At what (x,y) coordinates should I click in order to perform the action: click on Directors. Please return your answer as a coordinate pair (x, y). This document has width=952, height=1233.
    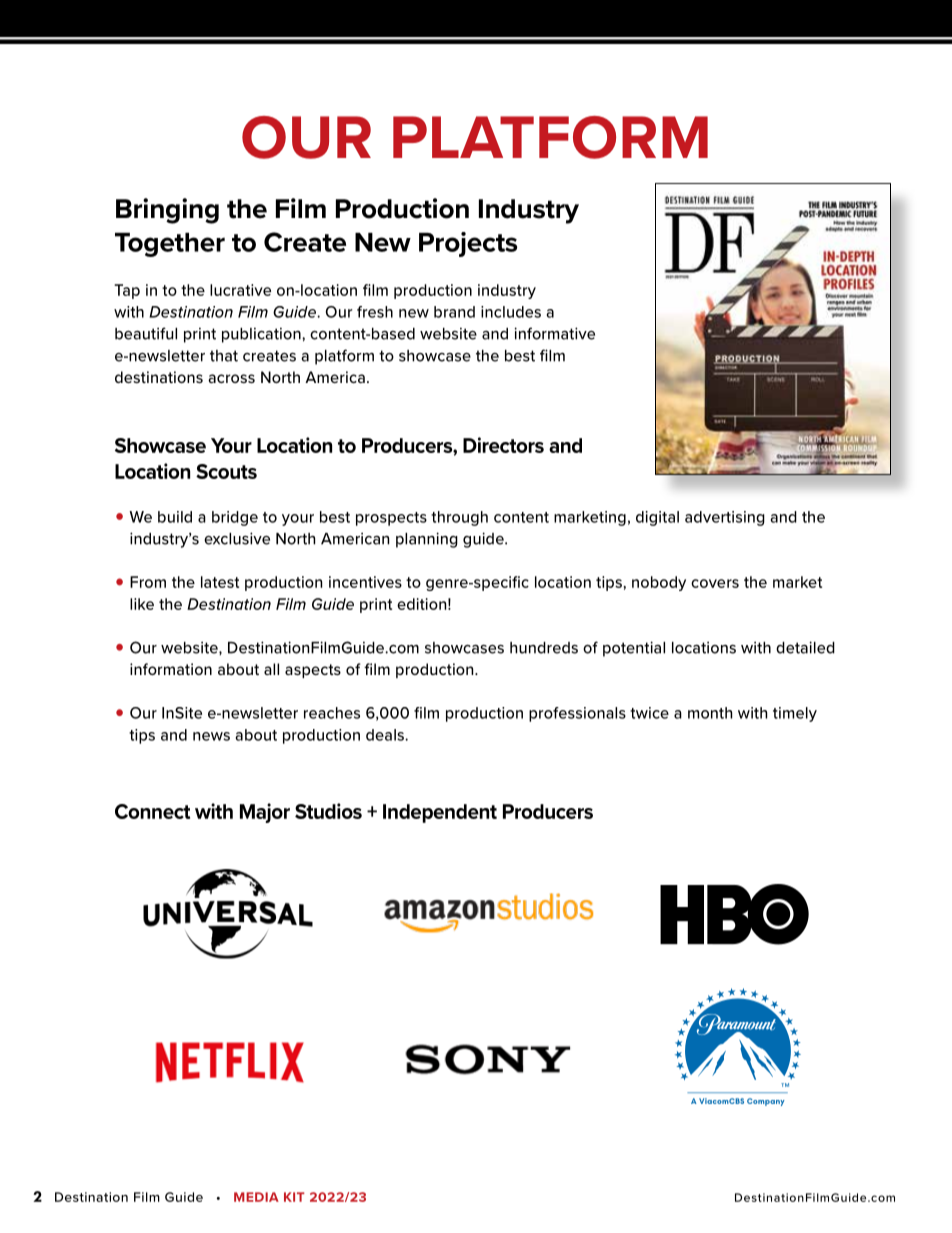
    Looking at the image, I should click on (503, 445).
